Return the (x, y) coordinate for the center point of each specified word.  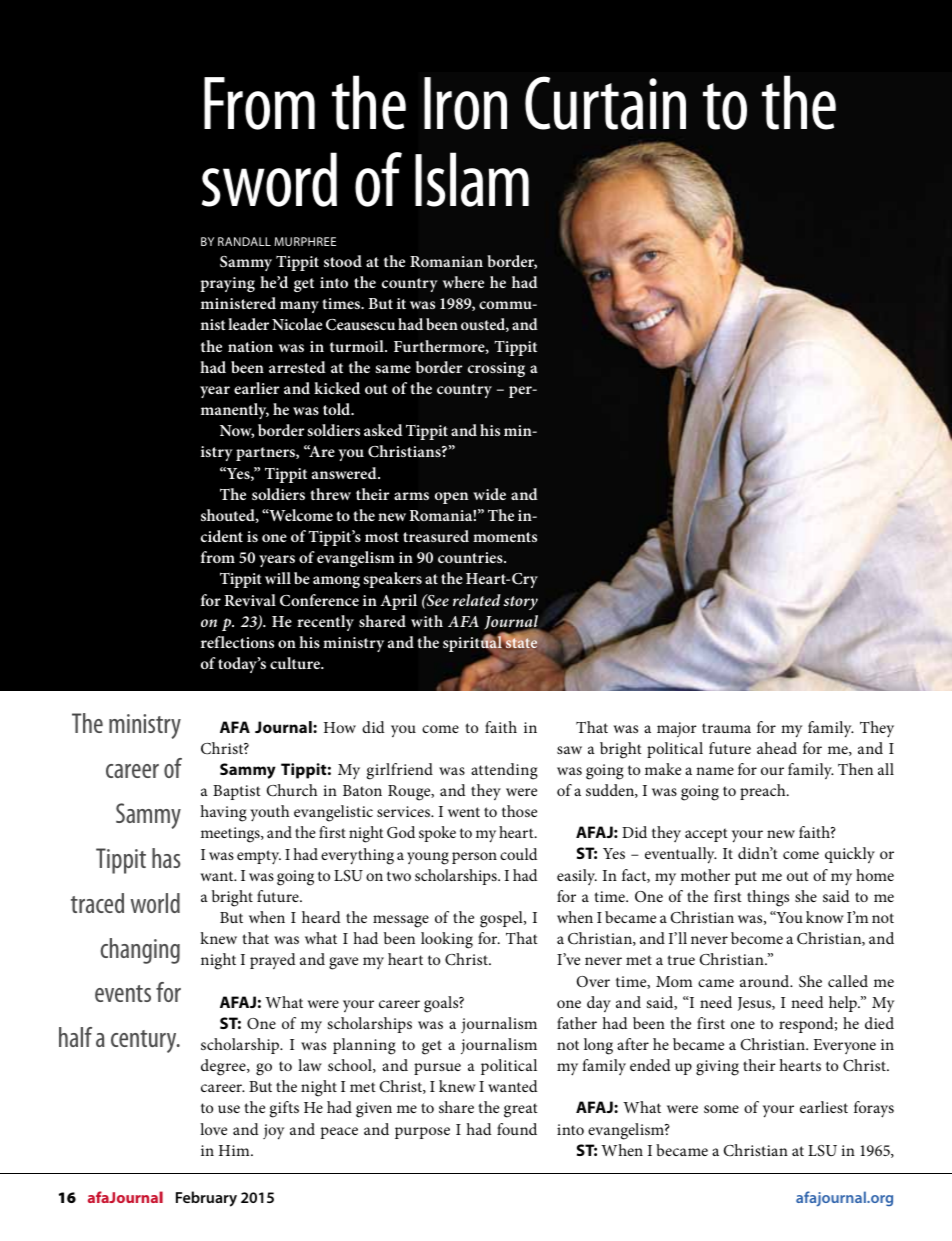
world (155, 903)
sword (269, 179)
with (427, 621)
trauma (726, 728)
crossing (496, 369)
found (517, 1129)
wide (489, 494)
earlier (256, 388)
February (206, 1199)
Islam (472, 179)
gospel (502, 919)
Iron (465, 103)
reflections (237, 642)
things (768, 898)
